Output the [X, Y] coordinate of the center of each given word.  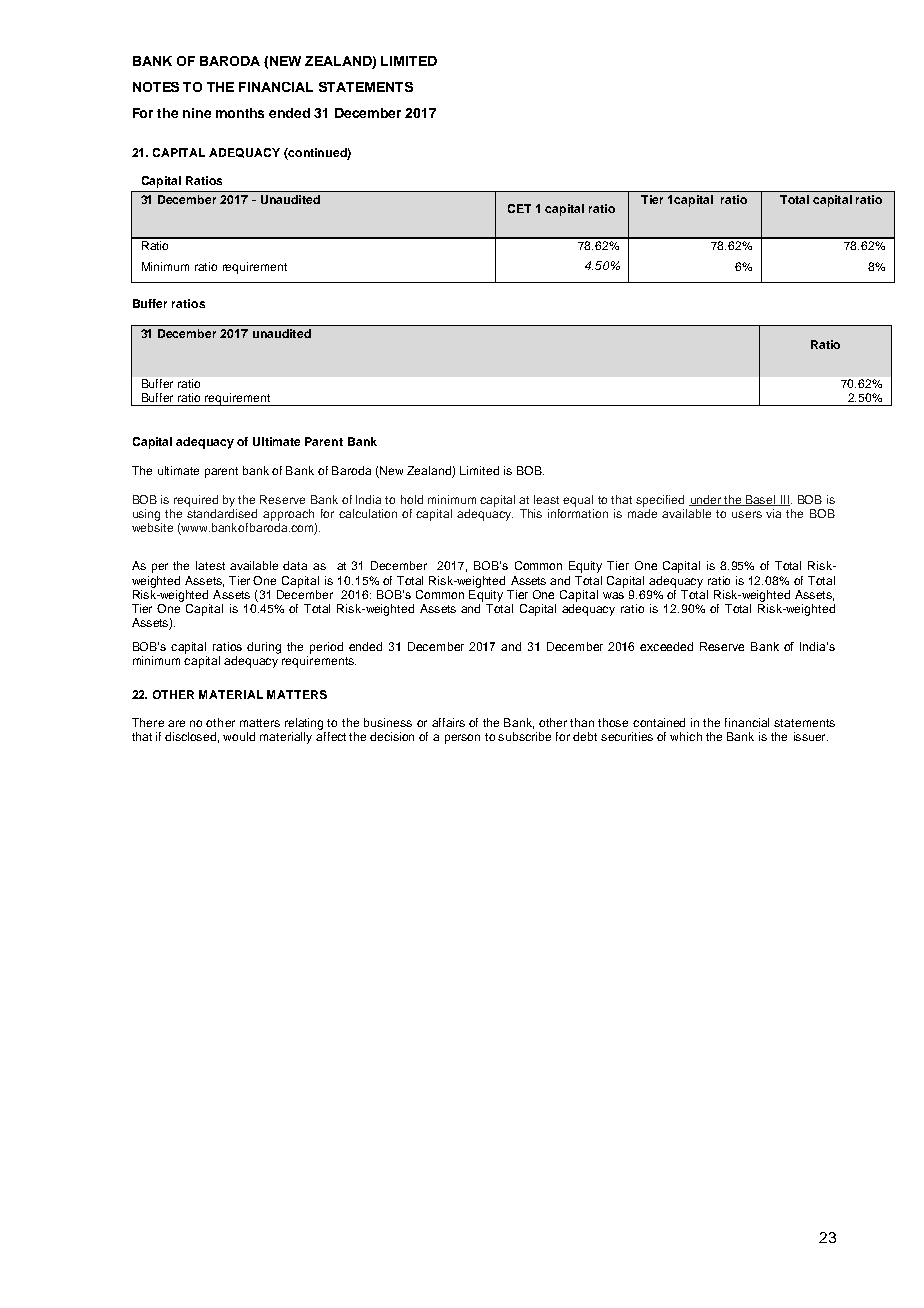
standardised [222, 513]
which [686, 736]
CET [519, 208]
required [196, 501]
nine [197, 113]
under [706, 500]
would [239, 736]
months [240, 113]
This [531, 513]
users [747, 514]
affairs [448, 722]
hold [412, 499]
